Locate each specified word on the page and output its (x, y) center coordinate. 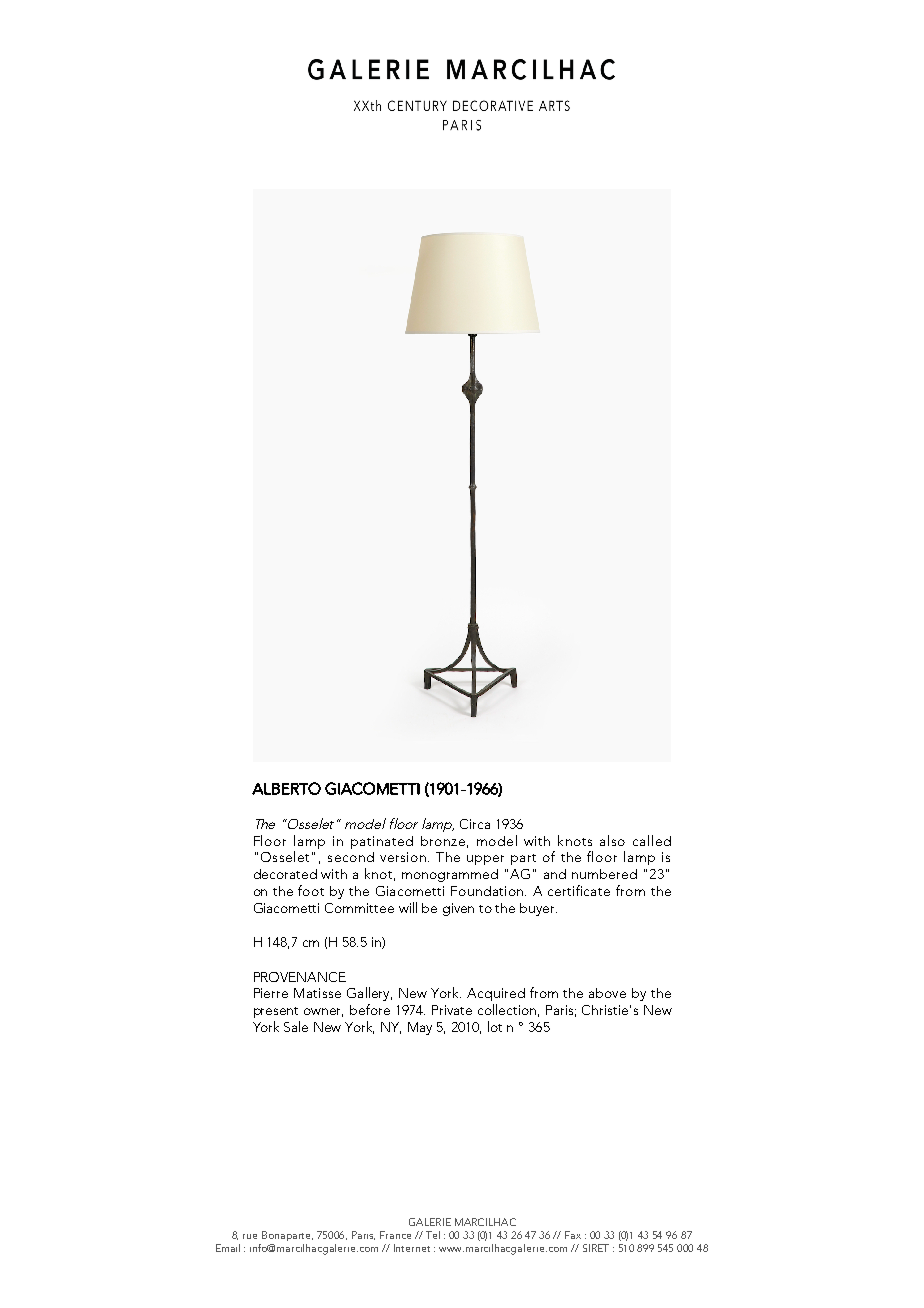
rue (250, 1236)
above (607, 993)
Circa (475, 824)
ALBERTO (286, 788)
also (612, 840)
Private (452, 1010)
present (276, 1012)
